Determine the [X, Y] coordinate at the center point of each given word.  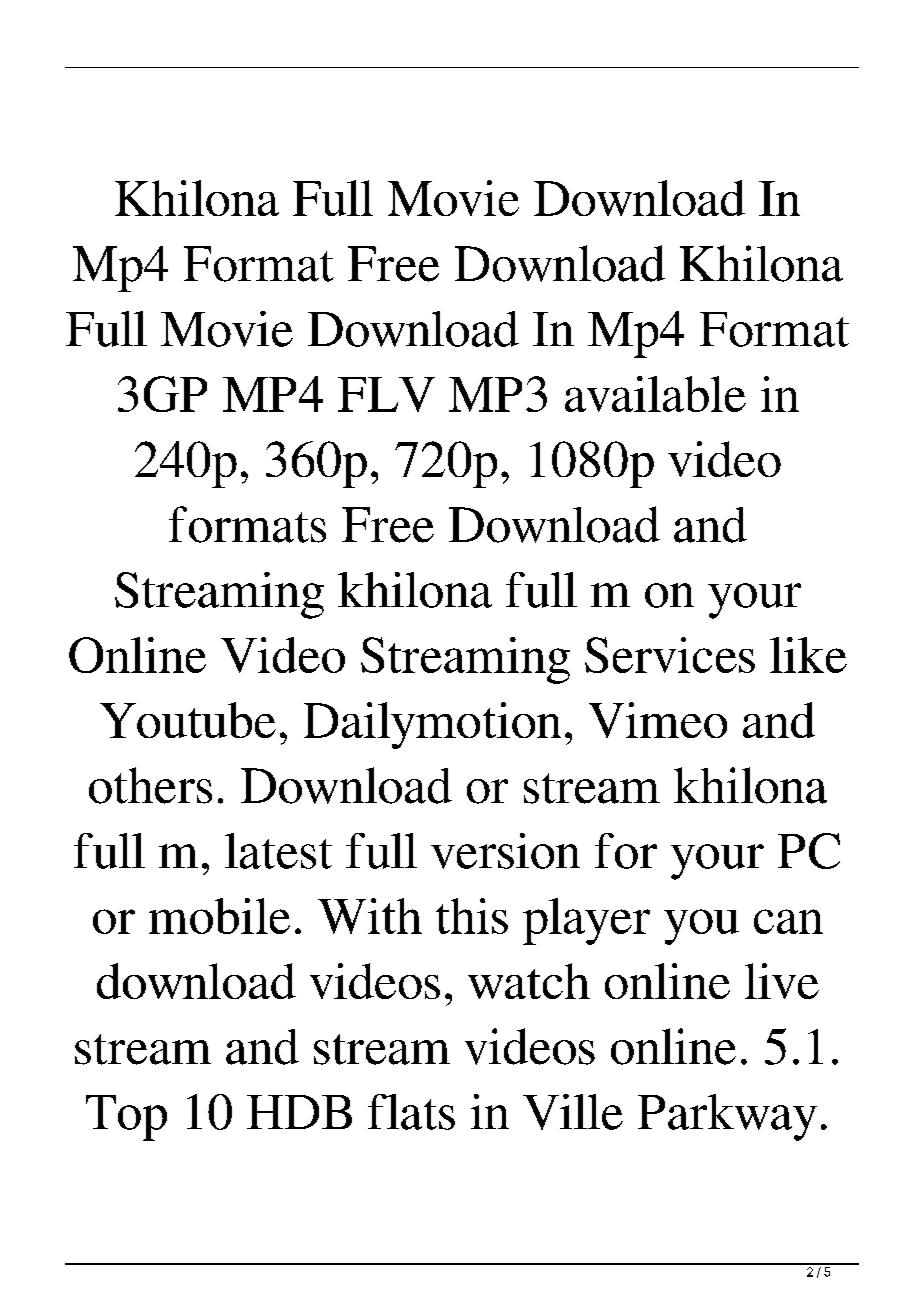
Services [670, 655]
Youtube [188, 720]
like [808, 655]
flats [411, 1112]
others [150, 785]
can [788, 921]
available [655, 394]
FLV [386, 394]
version [505, 851]
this [472, 916]
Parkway [727, 1117]
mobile [219, 916]
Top [126, 1118]
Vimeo [658, 720]
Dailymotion [432, 725]
